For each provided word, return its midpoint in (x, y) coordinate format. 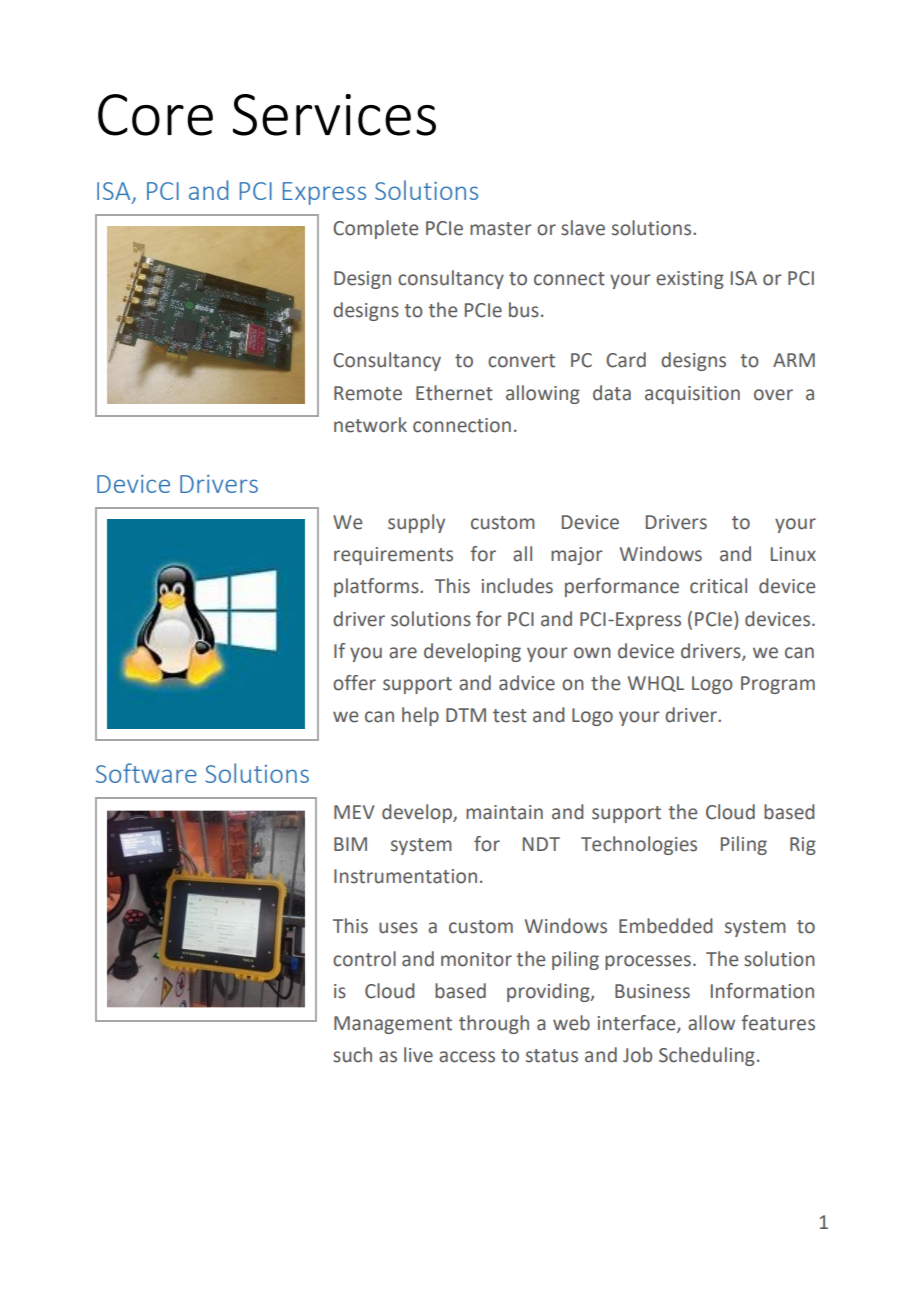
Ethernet (454, 393)
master (501, 229)
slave (583, 228)
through (494, 1024)
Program (778, 685)
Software (146, 773)
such (352, 1055)
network (370, 425)
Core (155, 115)
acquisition (692, 395)
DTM (466, 715)
